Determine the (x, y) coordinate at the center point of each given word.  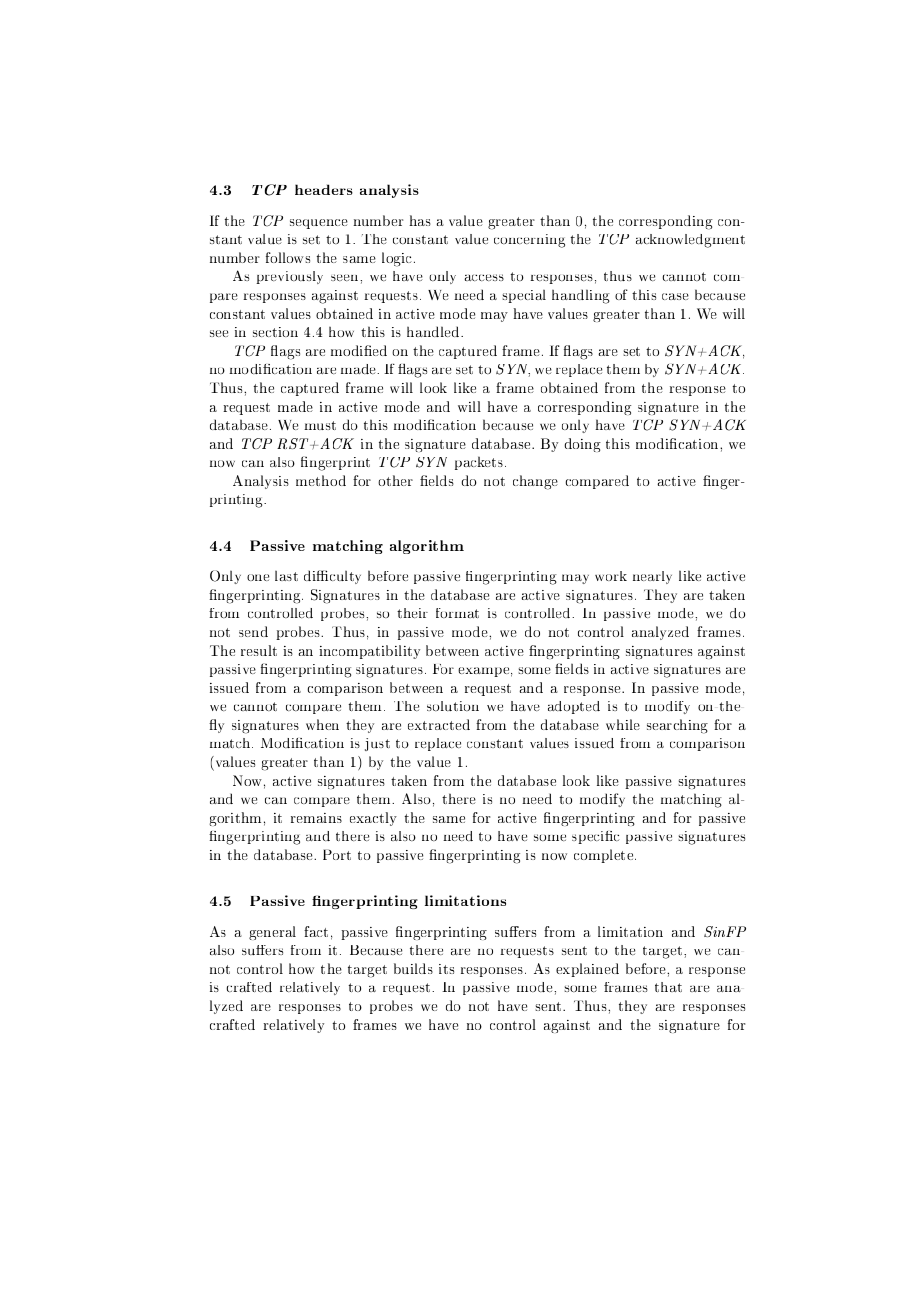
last (286, 575)
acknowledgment (690, 241)
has (420, 220)
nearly (652, 577)
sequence (319, 224)
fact (316, 931)
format (457, 613)
